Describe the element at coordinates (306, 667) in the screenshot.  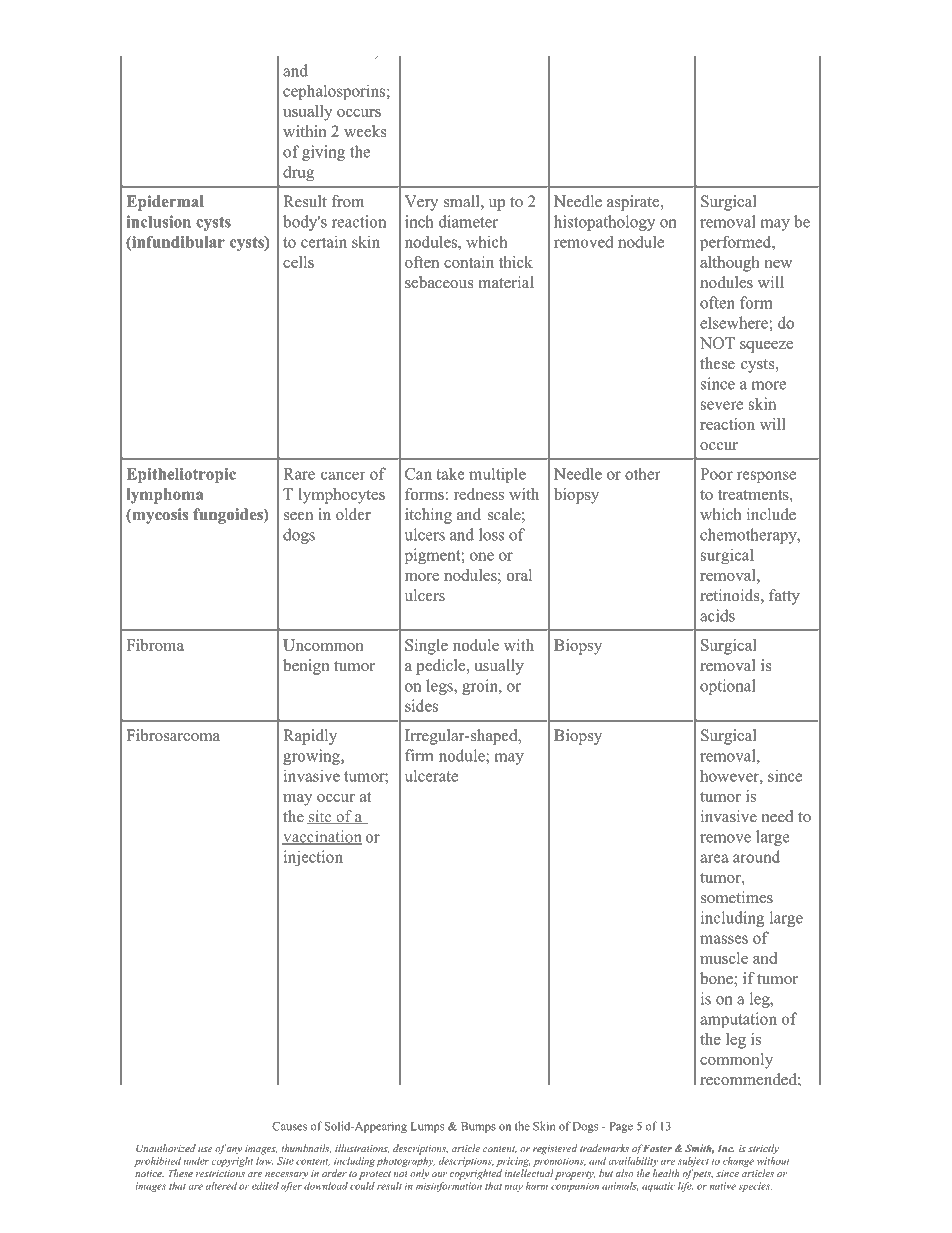
I see `benign` at that location.
